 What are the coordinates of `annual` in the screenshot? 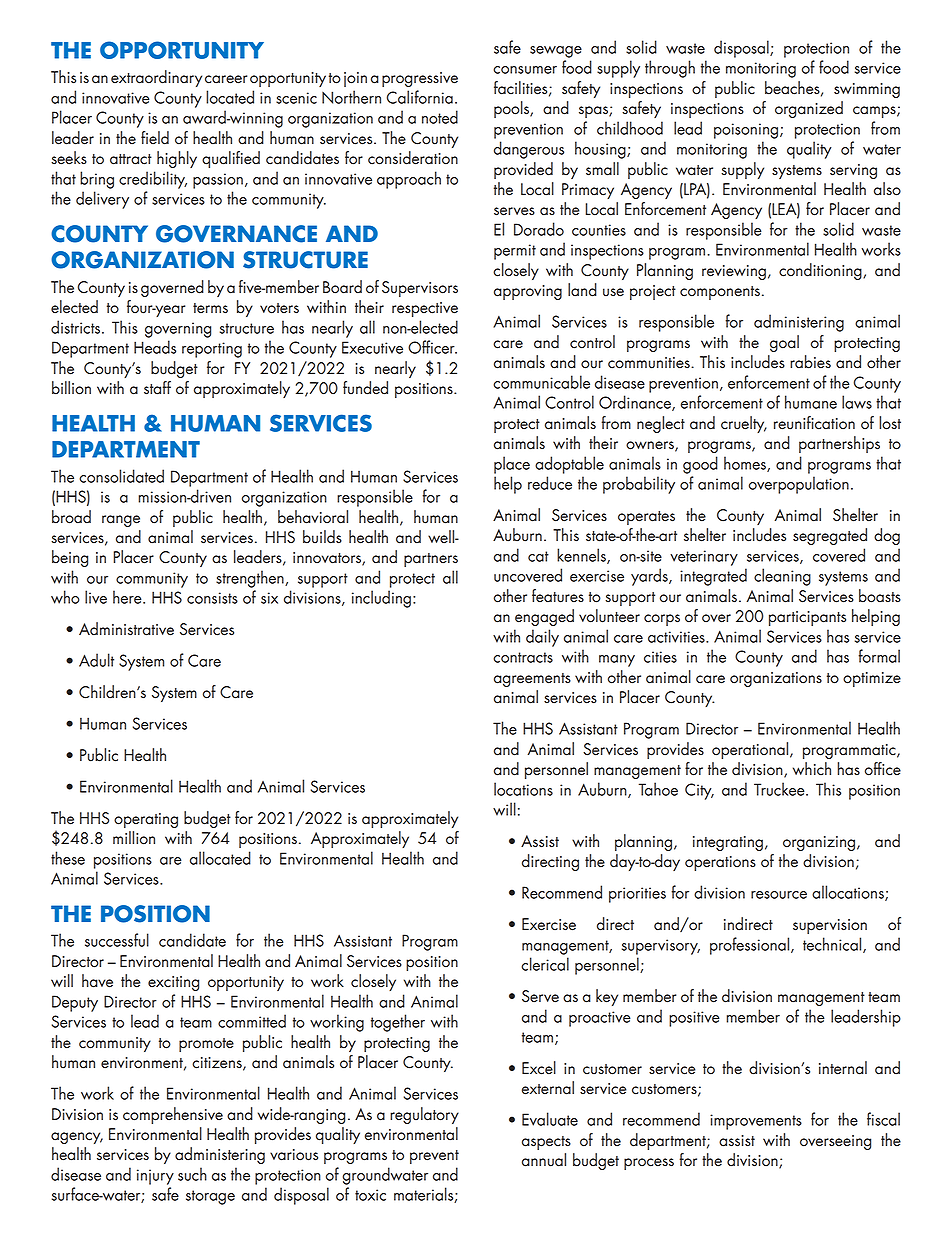 It's located at (544, 1160).
